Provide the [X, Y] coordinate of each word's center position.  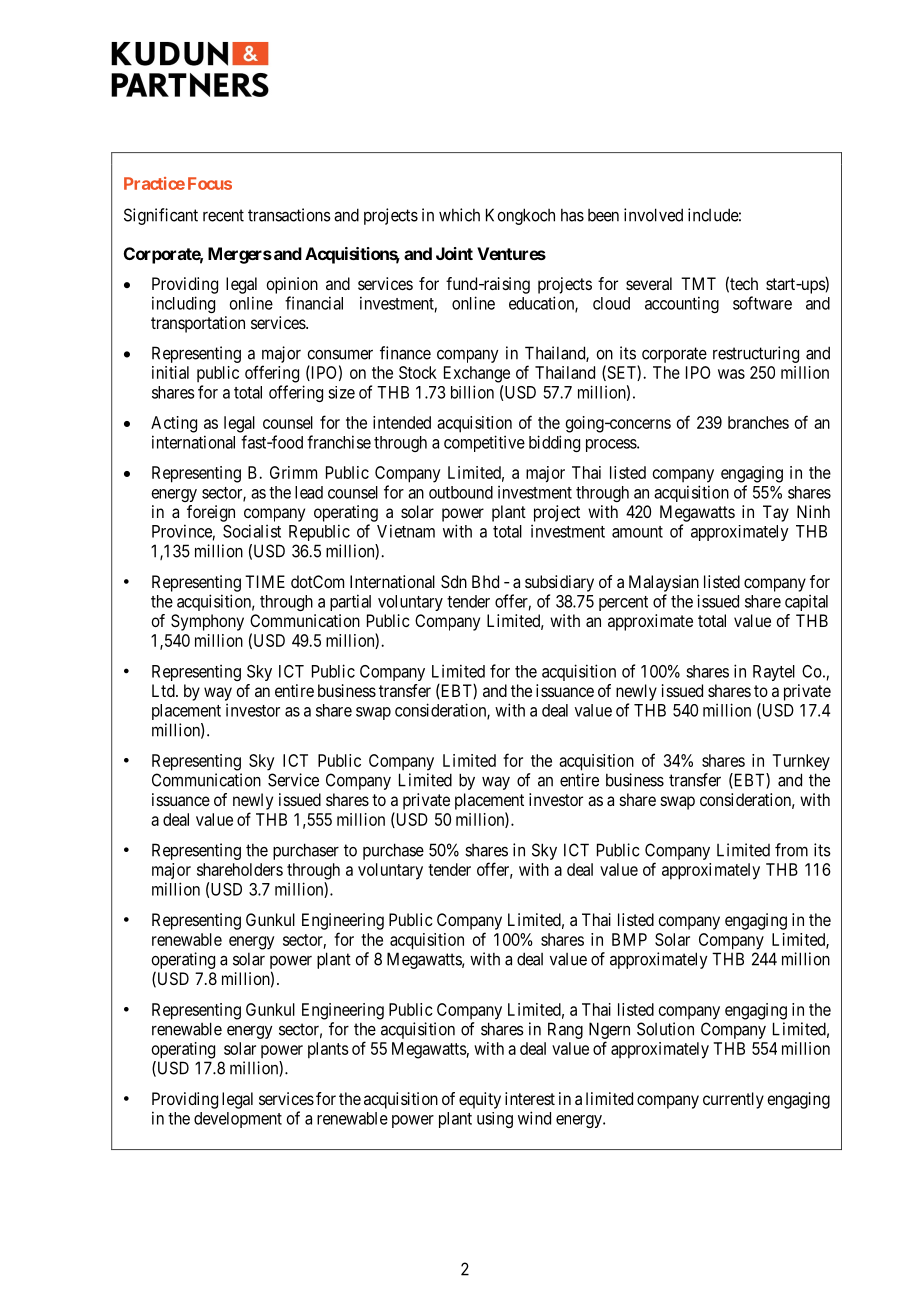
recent [223, 215]
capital [806, 602]
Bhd [485, 581]
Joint [454, 253]
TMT [698, 283]
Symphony [207, 622]
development [238, 1120]
